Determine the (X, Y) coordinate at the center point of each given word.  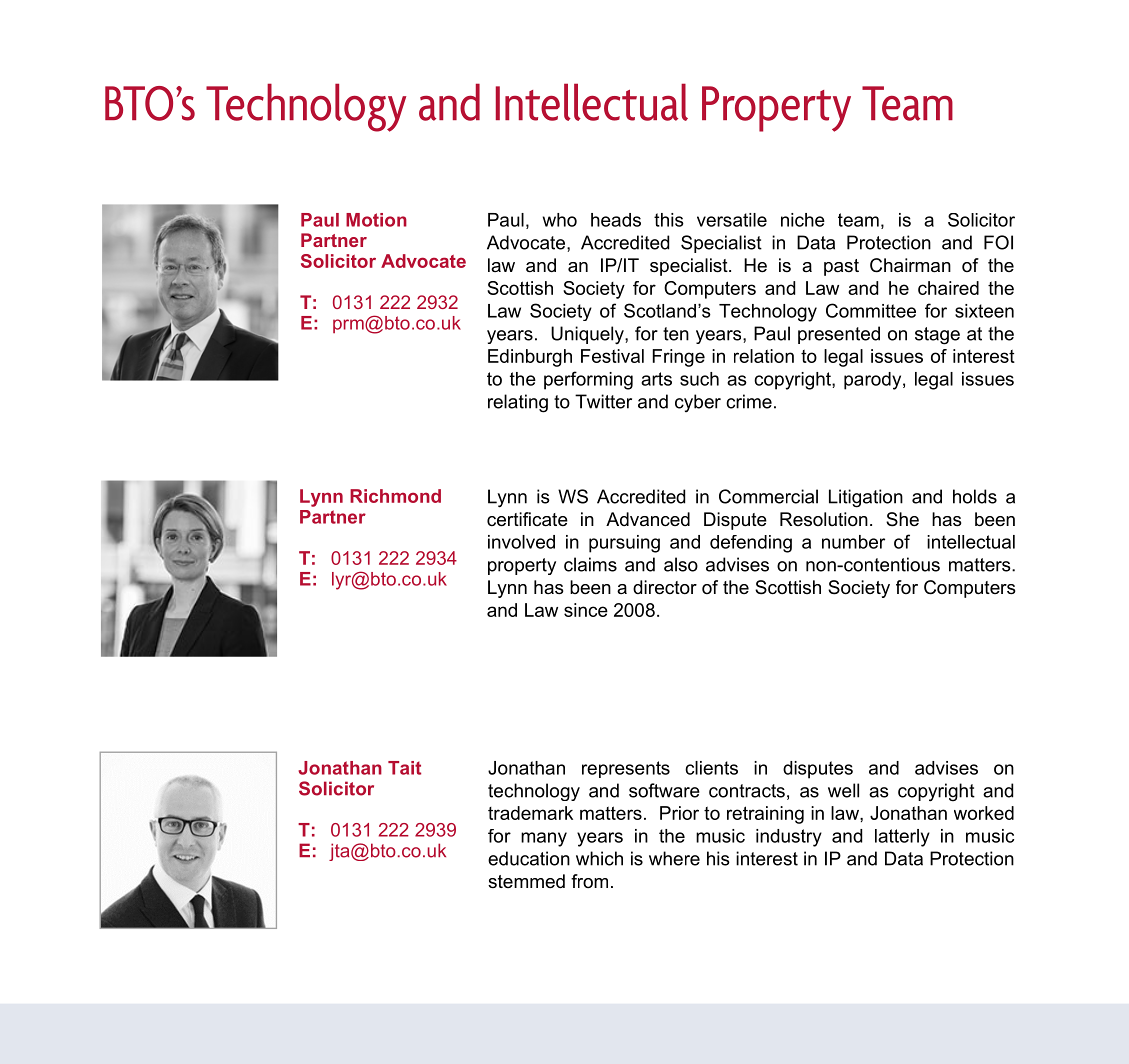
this (669, 220)
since (586, 610)
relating (518, 403)
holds (975, 496)
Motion (376, 220)
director (665, 587)
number (853, 542)
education (529, 858)
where (674, 858)
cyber (698, 403)
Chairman (910, 265)
